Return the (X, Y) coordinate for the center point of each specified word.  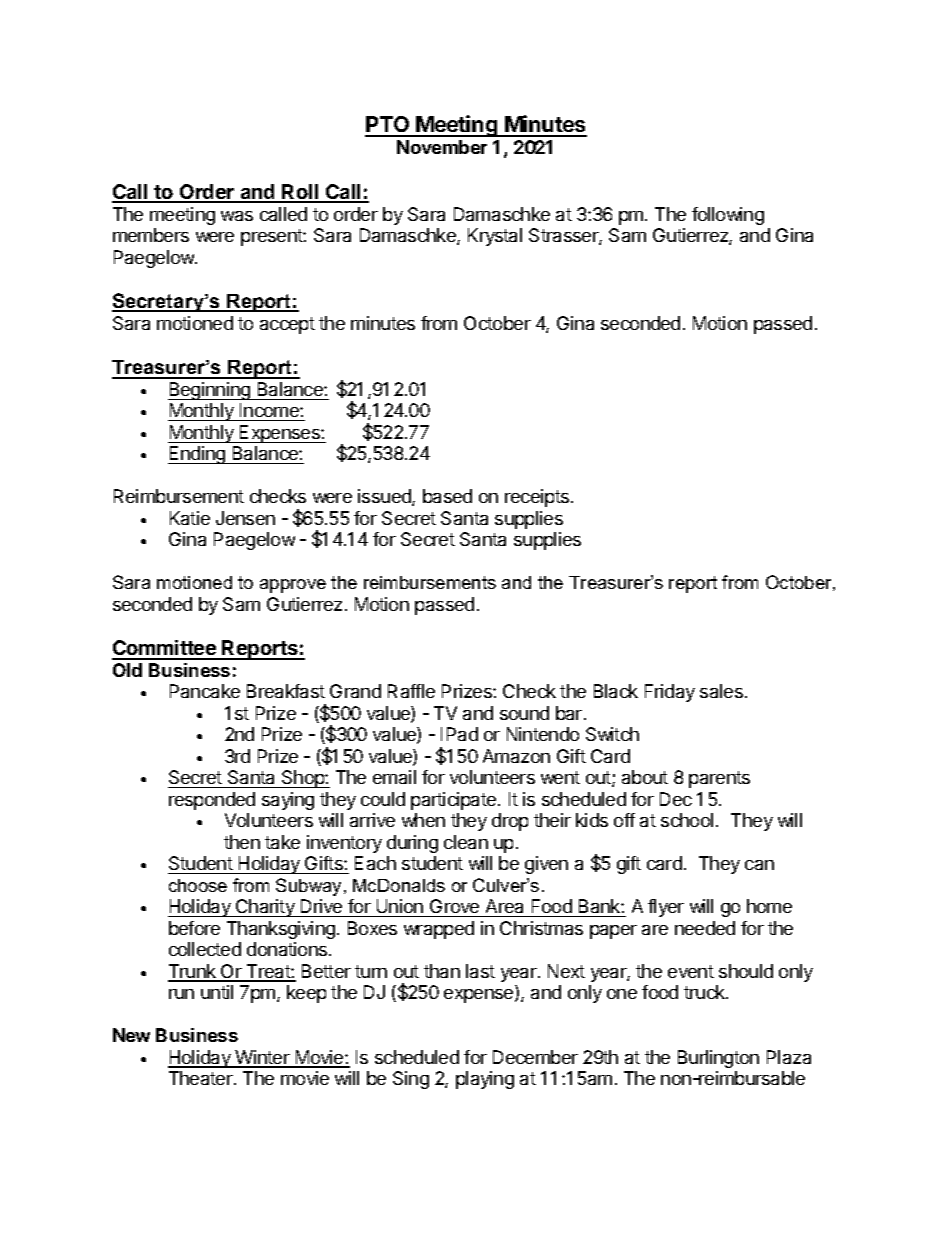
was (237, 216)
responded (212, 801)
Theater (202, 1078)
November (442, 147)
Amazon (516, 756)
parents (719, 779)
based (447, 496)
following (728, 216)
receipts (538, 498)
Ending (198, 455)
